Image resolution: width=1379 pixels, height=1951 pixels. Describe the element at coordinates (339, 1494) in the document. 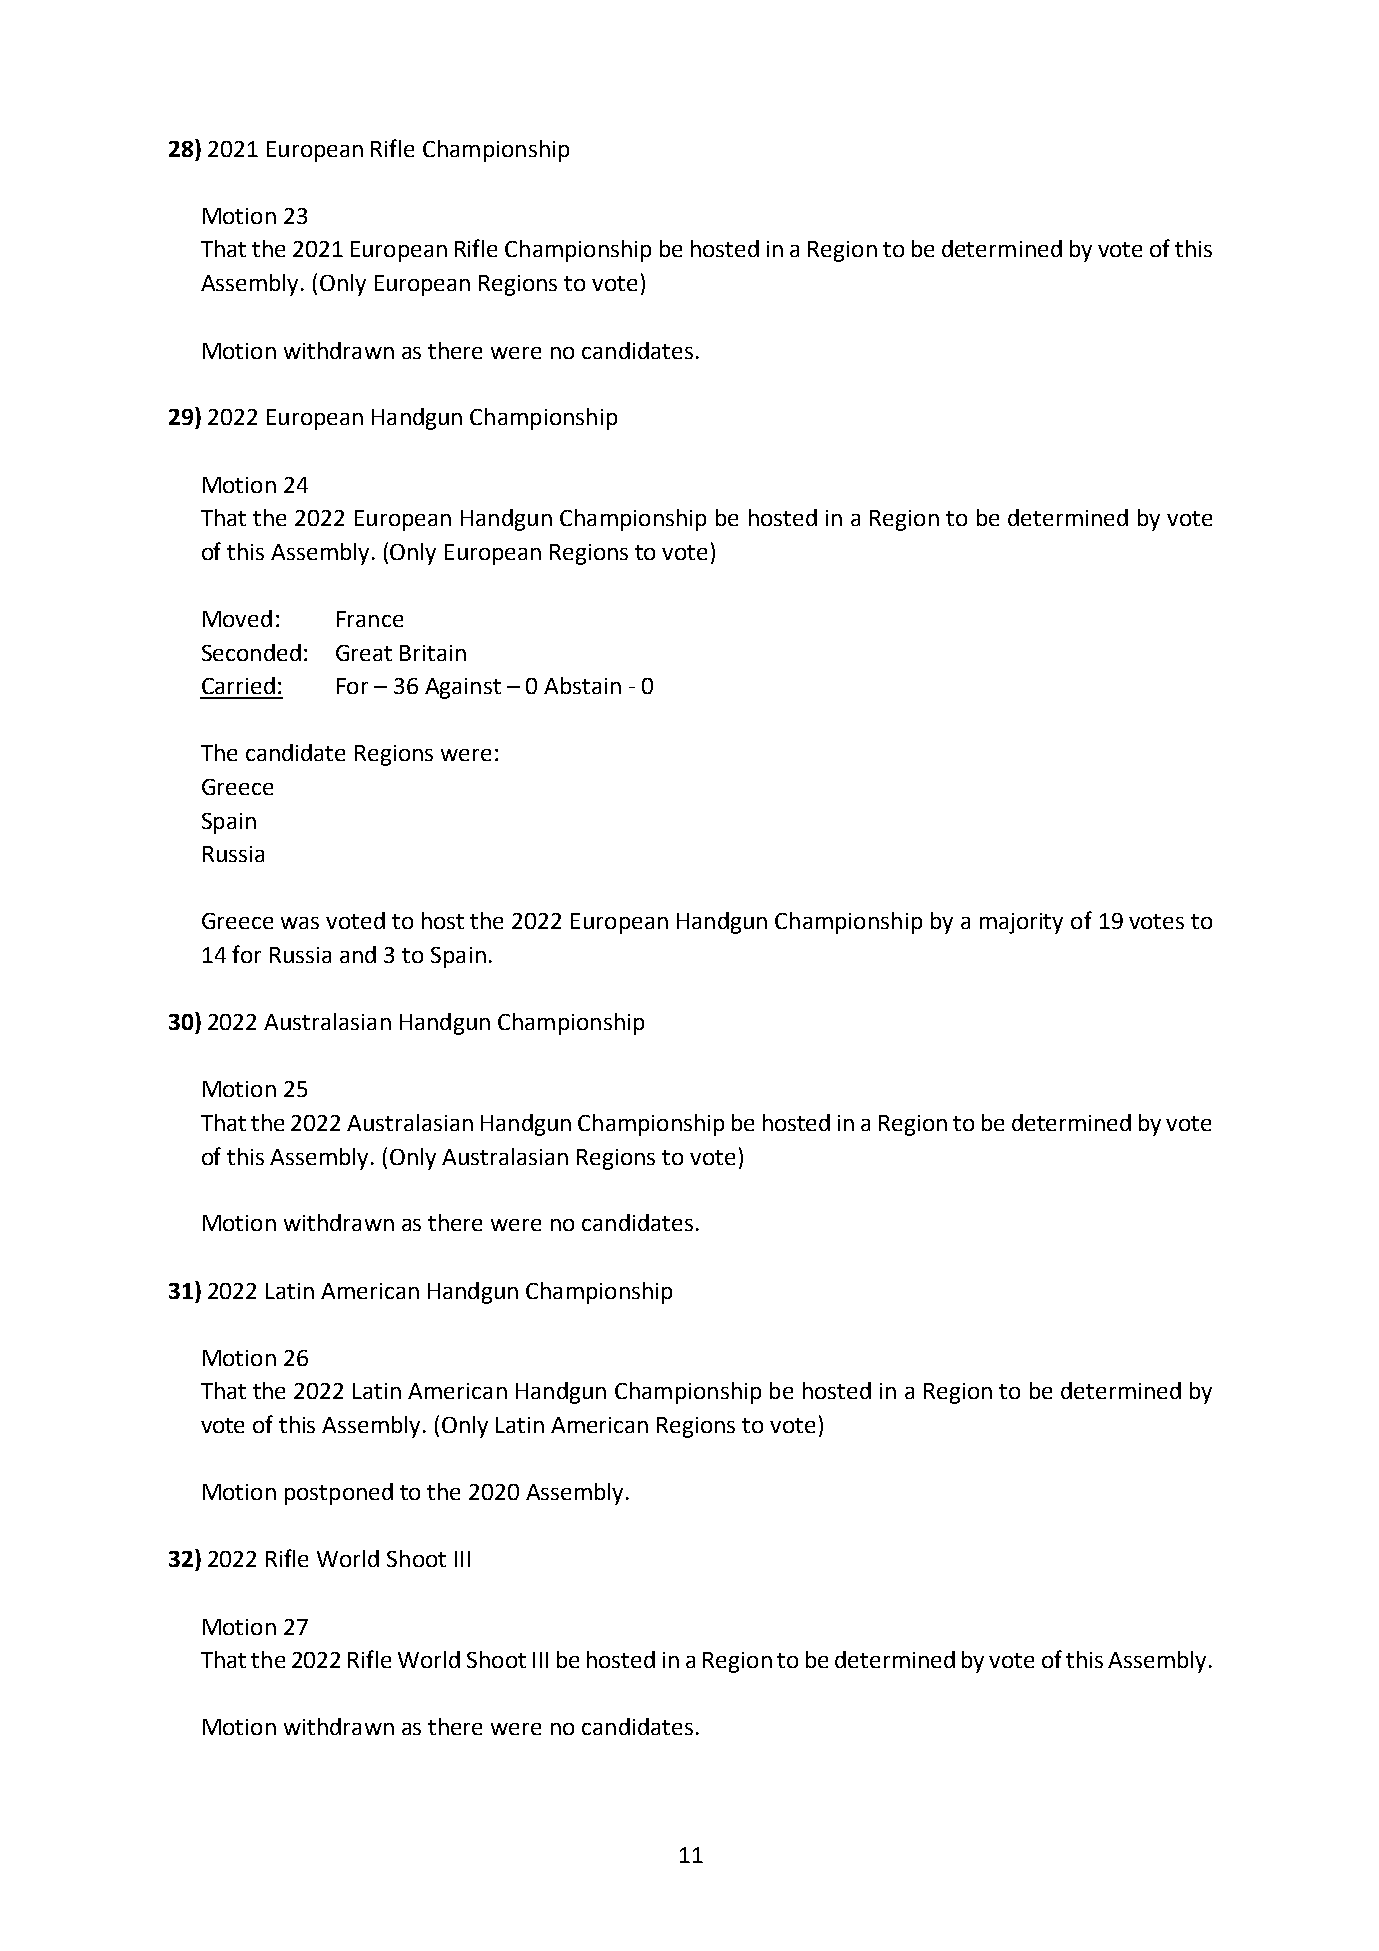

I see `postponed` at that location.
